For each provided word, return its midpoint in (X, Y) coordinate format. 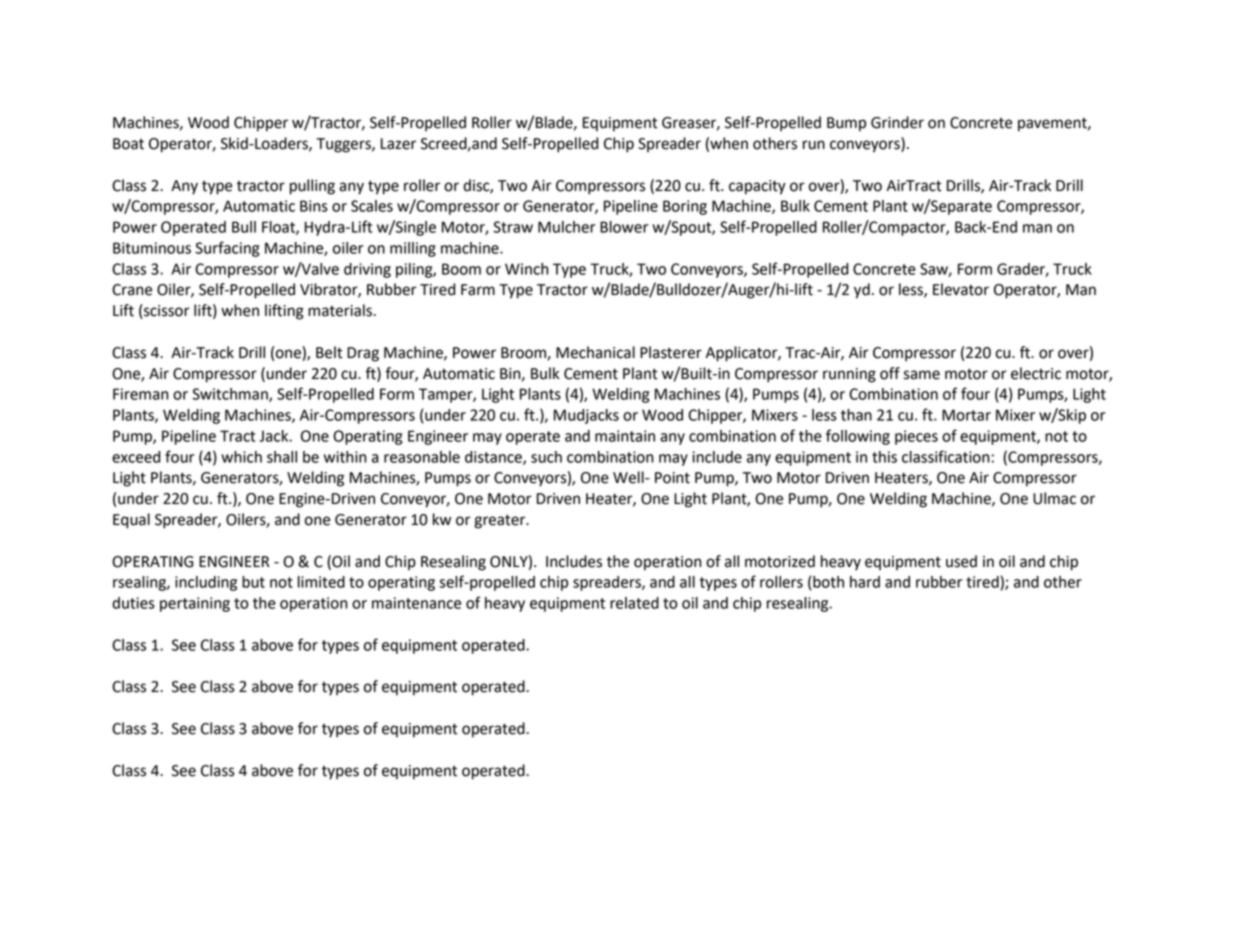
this (884, 457)
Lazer (398, 144)
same (922, 375)
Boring (685, 207)
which (241, 457)
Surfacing (227, 249)
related (634, 603)
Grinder (897, 122)
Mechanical (595, 352)
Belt (329, 352)
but (253, 582)
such (546, 457)
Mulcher (566, 227)
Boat (128, 144)
